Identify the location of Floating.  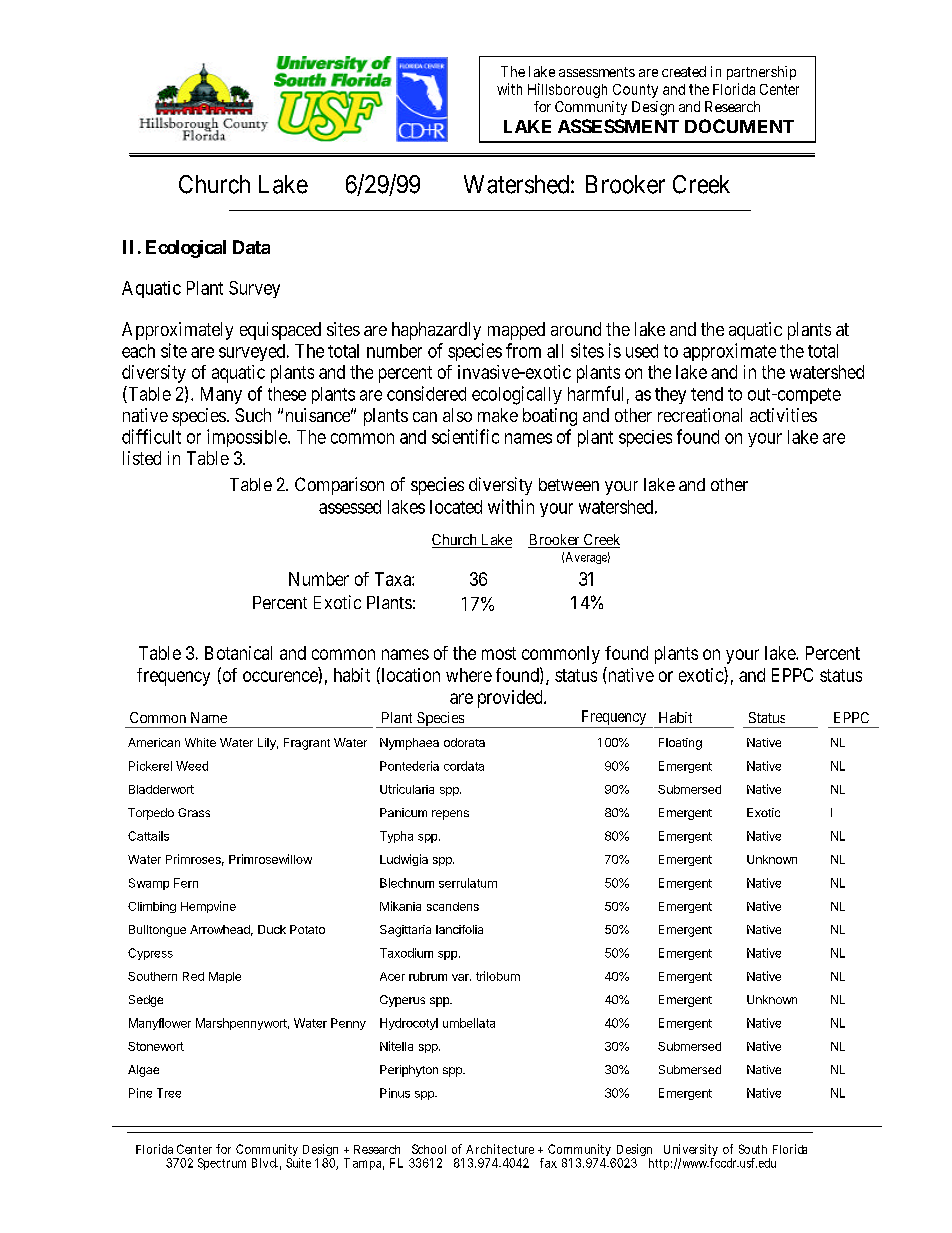
(680, 744).
